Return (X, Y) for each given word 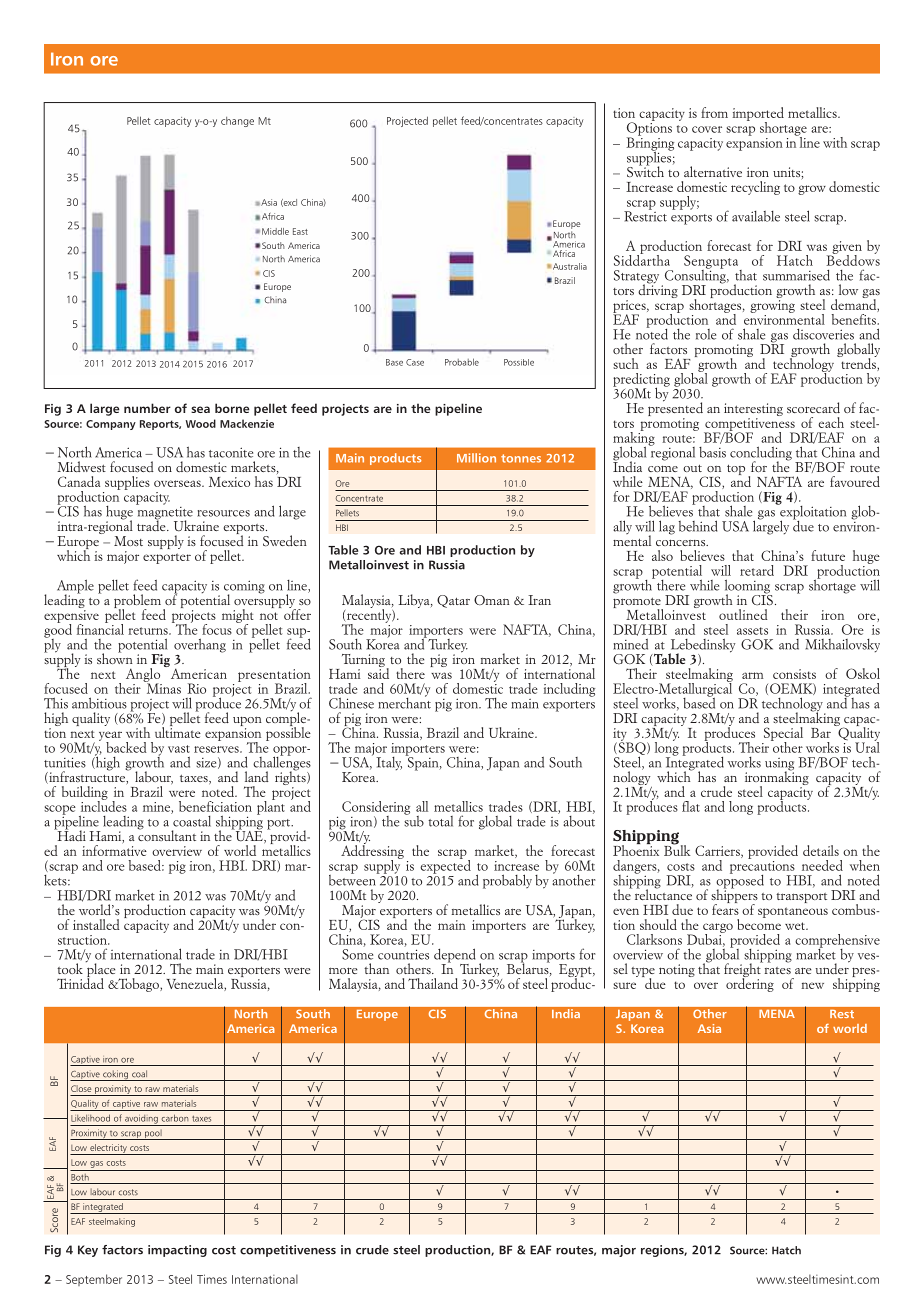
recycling (755, 188)
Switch (645, 171)
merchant (404, 702)
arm (753, 675)
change (237, 122)
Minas (162, 687)
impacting (177, 1251)
